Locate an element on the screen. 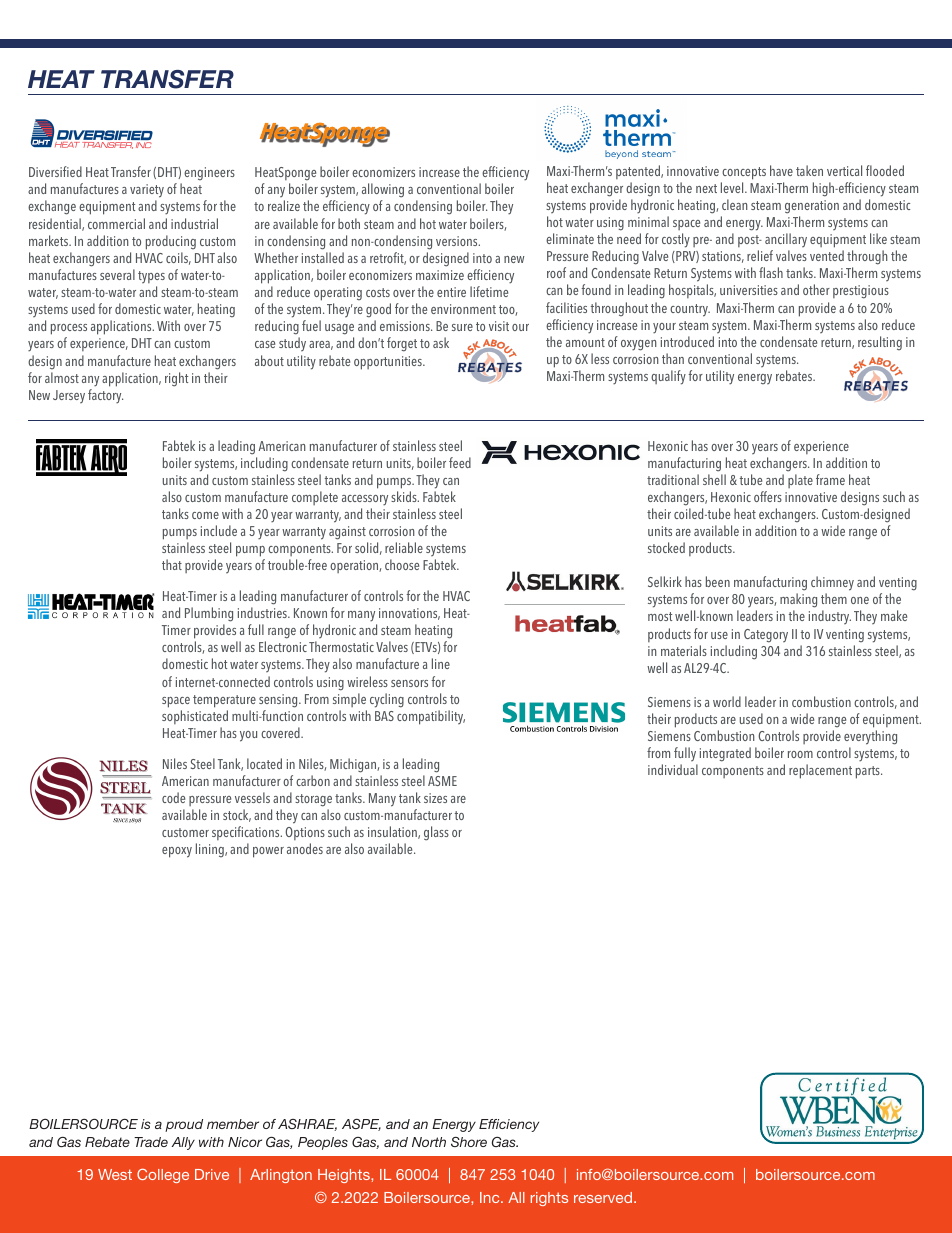 The height and width of the screenshot is (1233, 952). glass is located at coordinates (436, 833).
